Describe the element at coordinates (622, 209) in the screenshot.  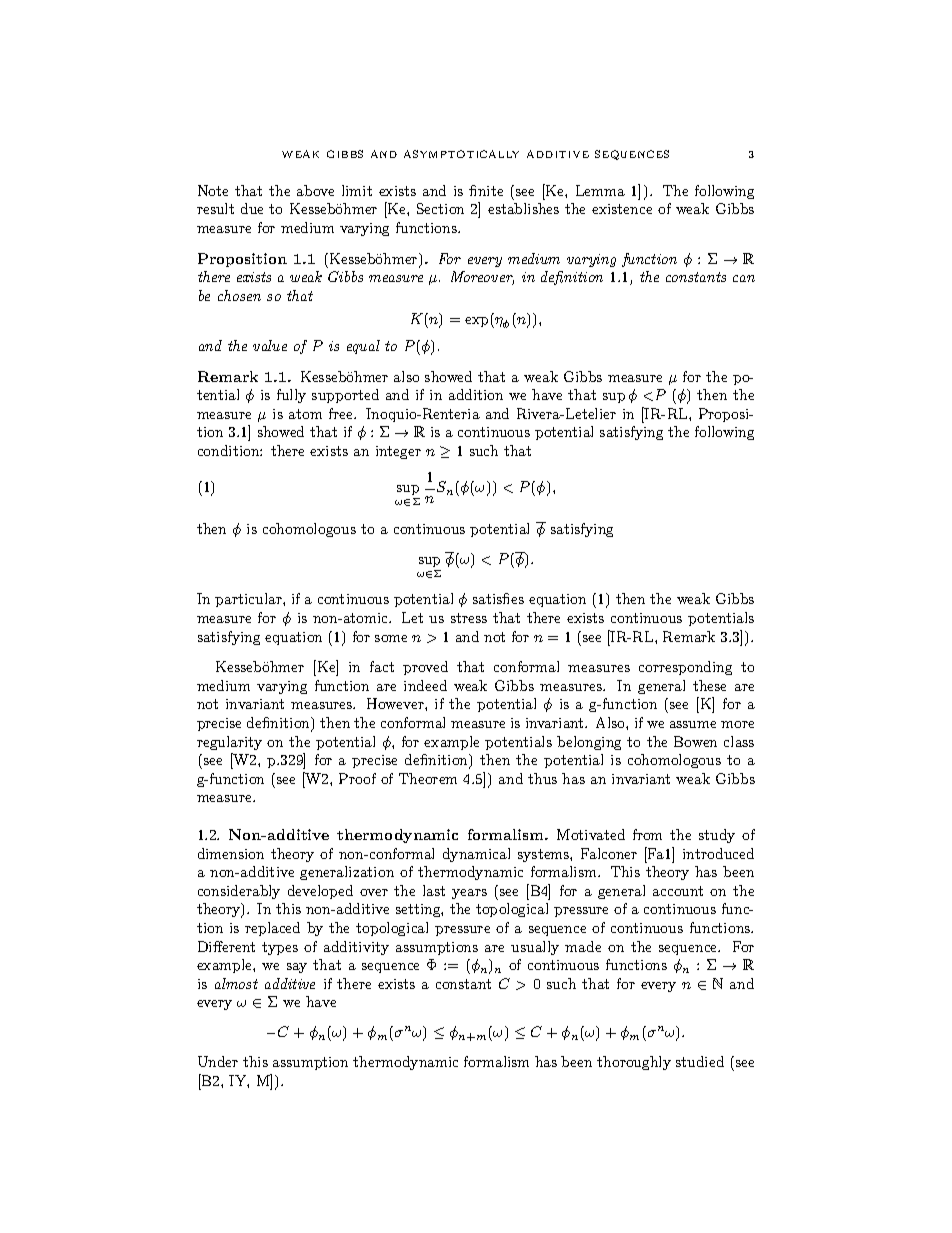
I see `existence` at that location.
